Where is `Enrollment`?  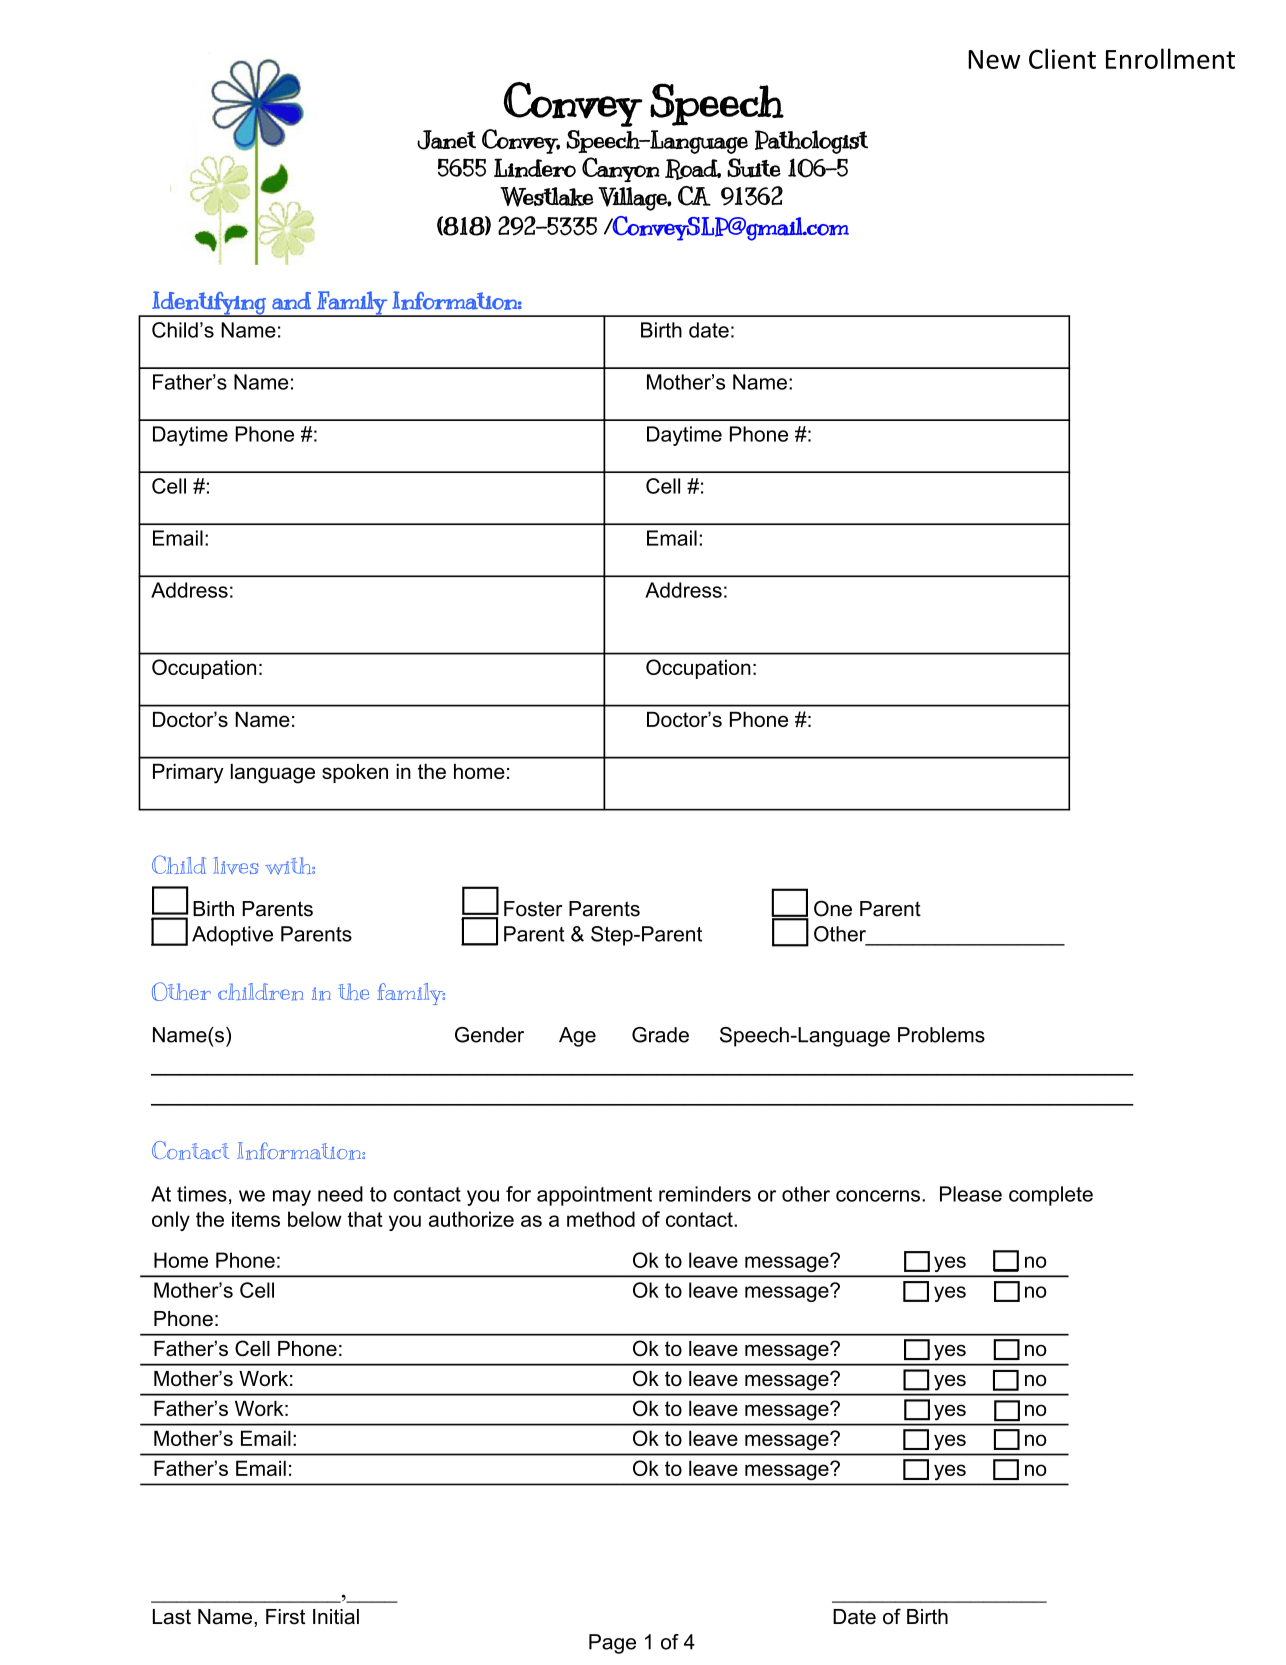 Enrollment is located at coordinates (1170, 58).
